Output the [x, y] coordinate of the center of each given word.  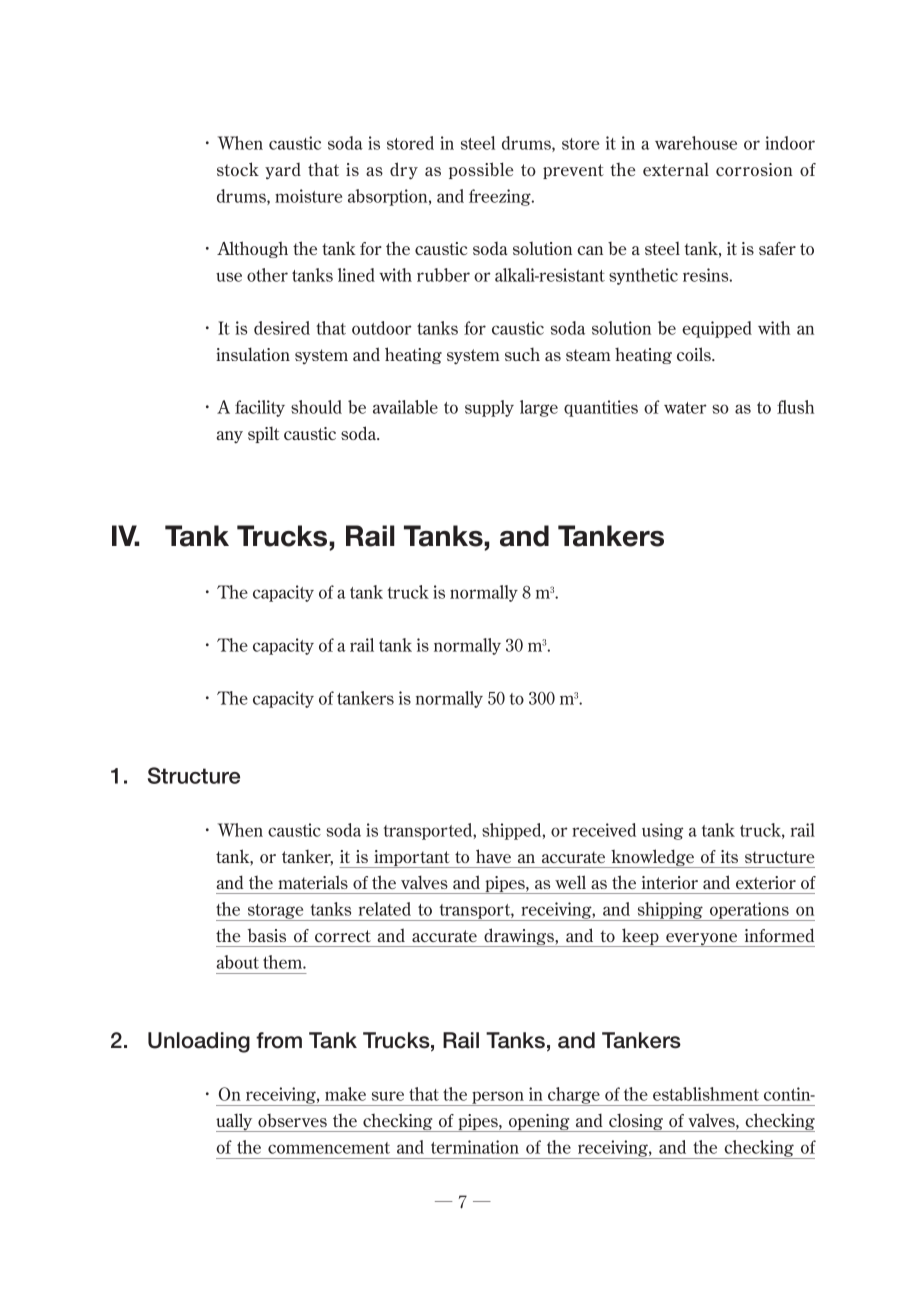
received [604, 830]
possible [481, 170]
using [662, 831]
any [230, 437]
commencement [329, 1148]
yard [283, 171]
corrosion [754, 169]
